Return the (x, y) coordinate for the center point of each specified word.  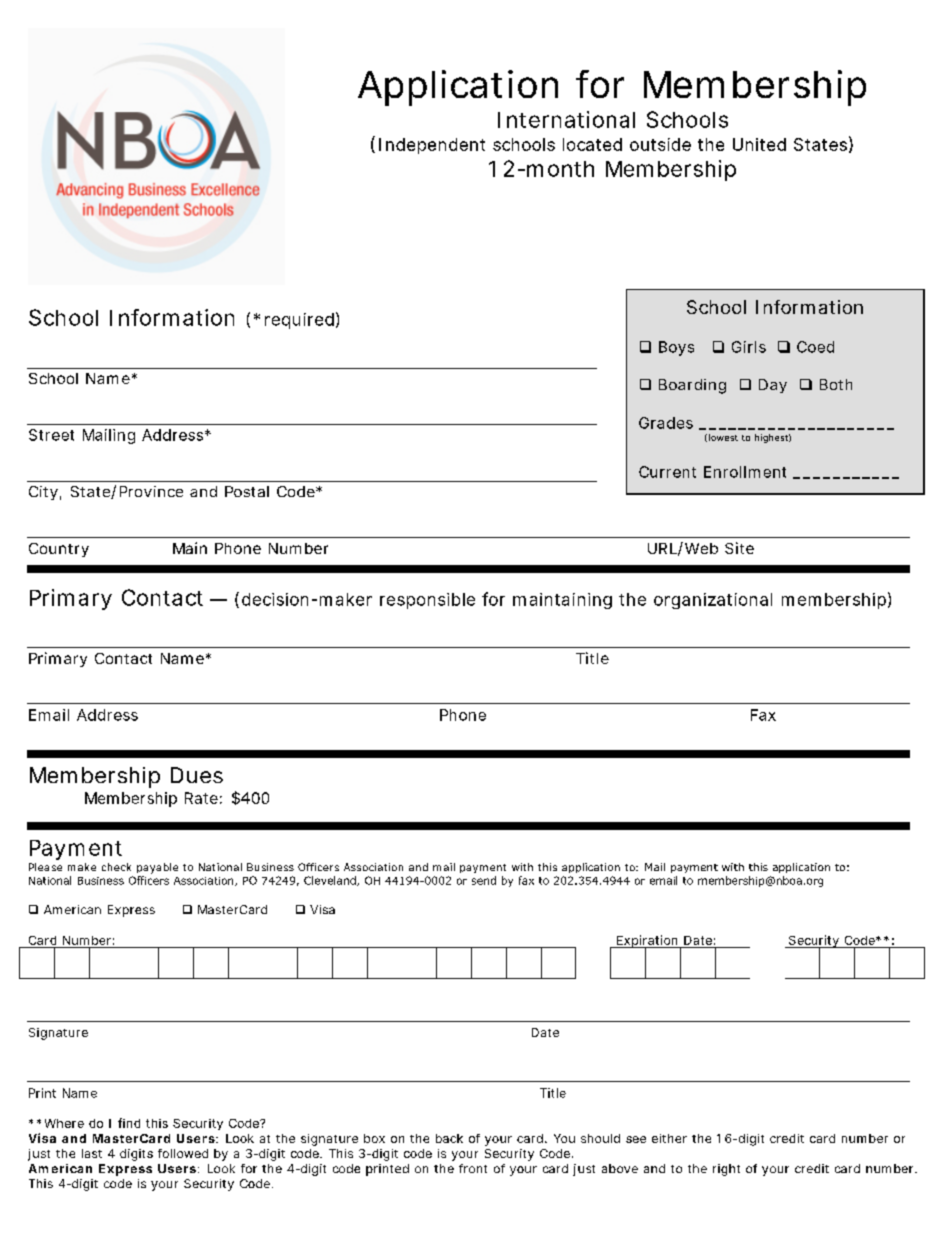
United (759, 144)
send (484, 880)
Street (51, 435)
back (449, 1138)
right (726, 1170)
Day (773, 386)
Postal (247, 491)
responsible (427, 601)
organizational (713, 601)
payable (157, 868)
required (299, 321)
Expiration (647, 942)
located (592, 144)
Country (59, 550)
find (129, 1123)
